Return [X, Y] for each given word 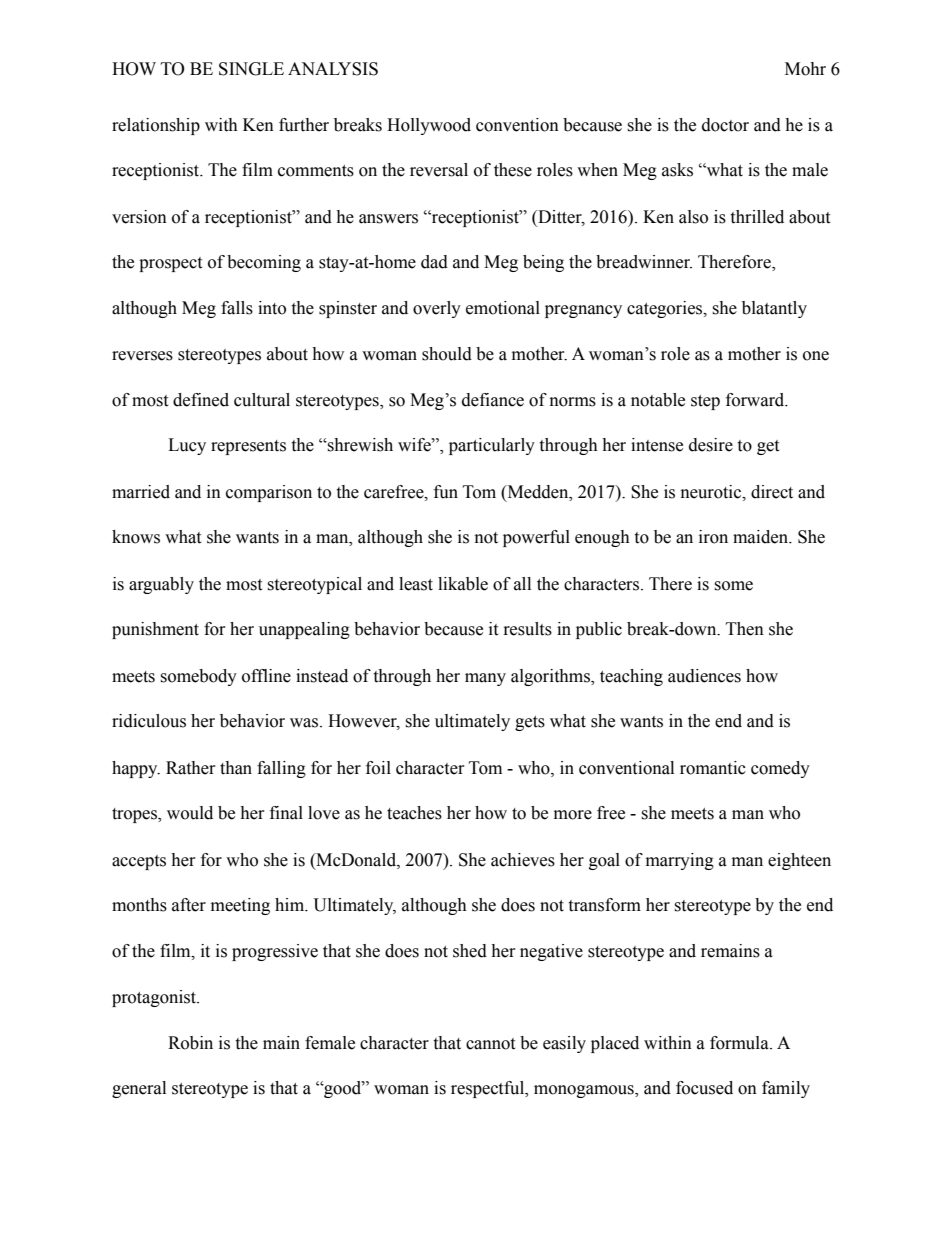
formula [740, 1043]
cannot [490, 1044]
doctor [725, 125]
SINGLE [251, 69]
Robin [190, 1043]
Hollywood [429, 126]
